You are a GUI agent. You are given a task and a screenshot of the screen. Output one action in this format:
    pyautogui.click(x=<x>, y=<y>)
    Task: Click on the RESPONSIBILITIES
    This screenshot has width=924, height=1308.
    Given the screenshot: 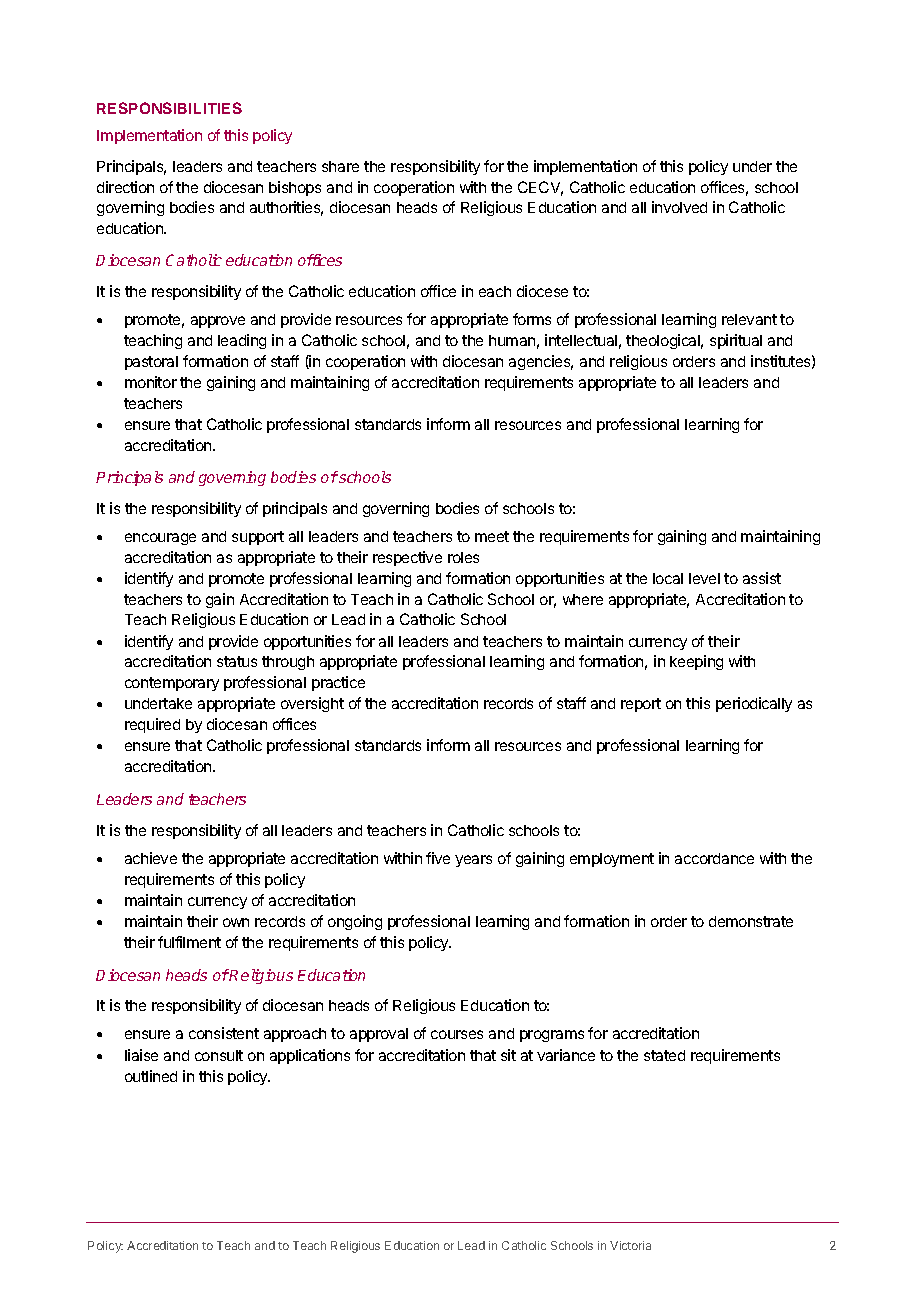 What is the action you would take?
    pyautogui.click(x=169, y=108)
